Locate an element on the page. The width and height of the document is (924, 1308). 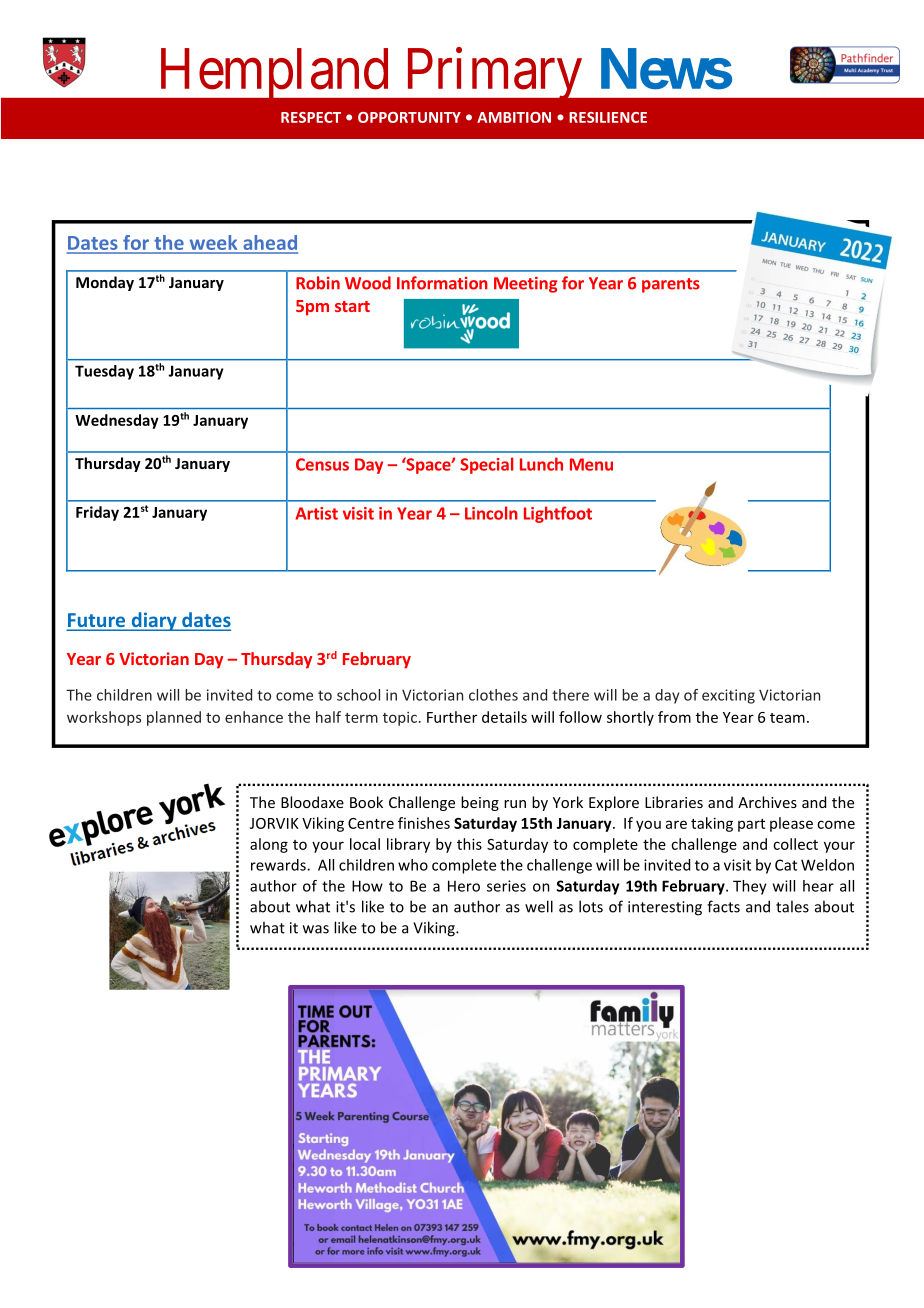
rewards is located at coordinates (279, 865).
